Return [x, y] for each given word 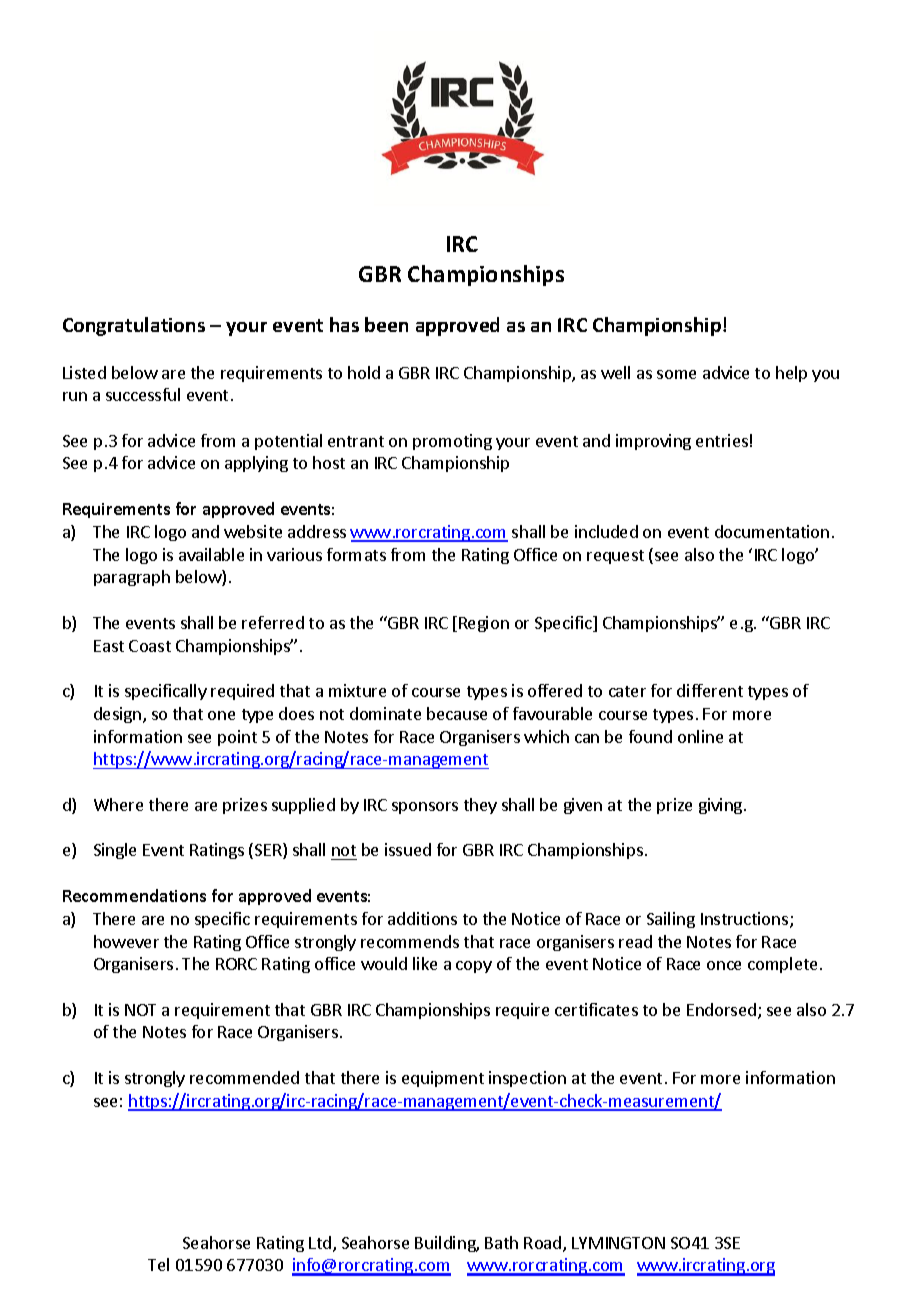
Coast [150, 646]
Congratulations [134, 326]
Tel [158, 1264]
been [386, 324]
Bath [501, 1242]
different [710, 690]
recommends [410, 941]
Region [484, 624]
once [724, 965]
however [126, 941]
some [676, 374]
